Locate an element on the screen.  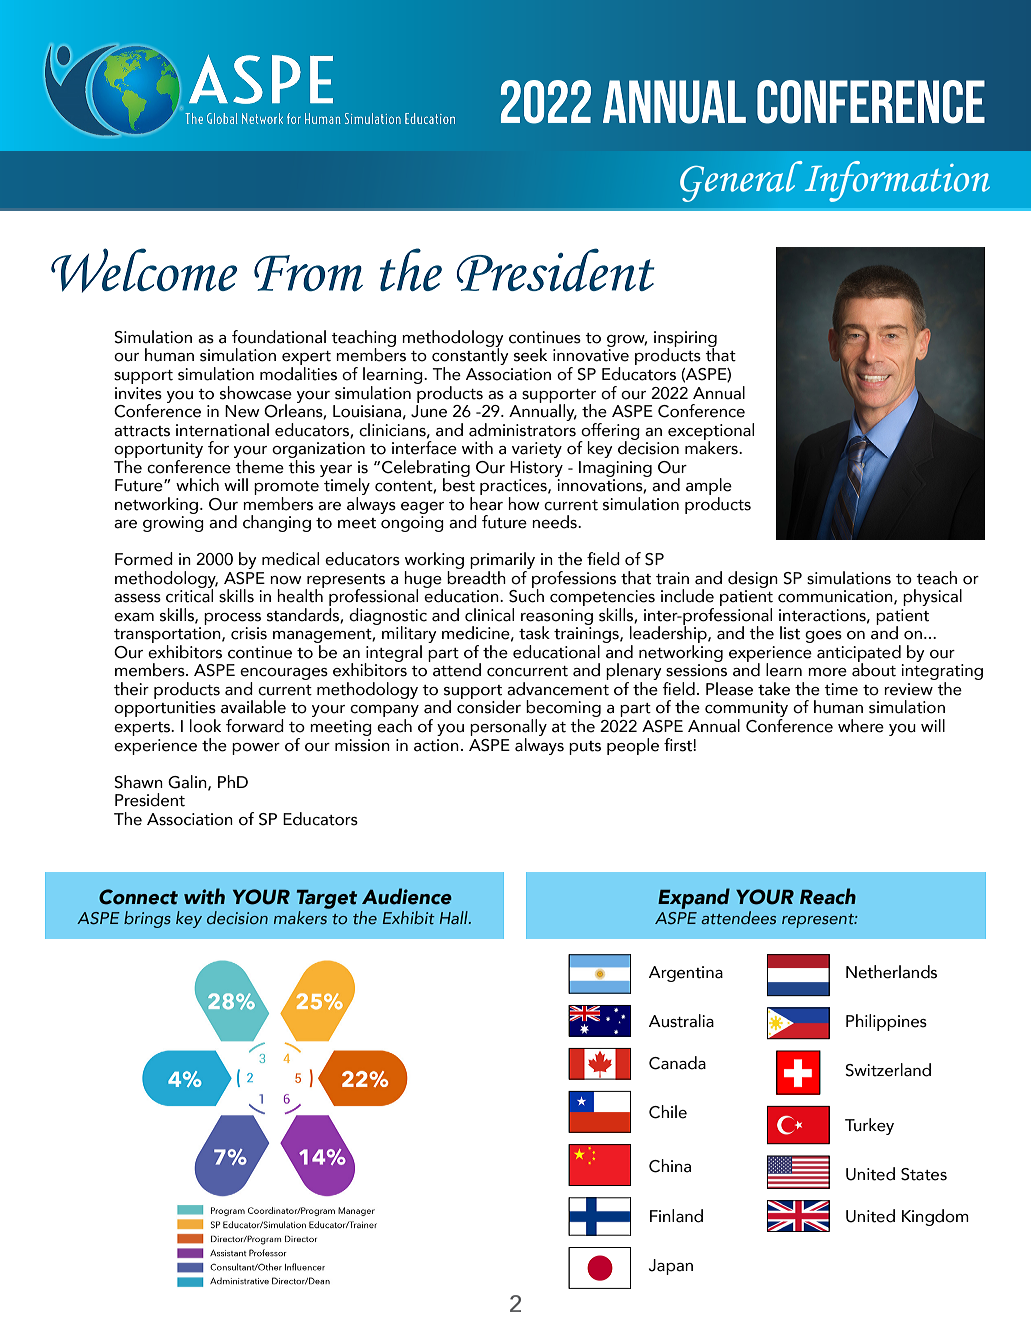
Information is located at coordinates (897, 181).
